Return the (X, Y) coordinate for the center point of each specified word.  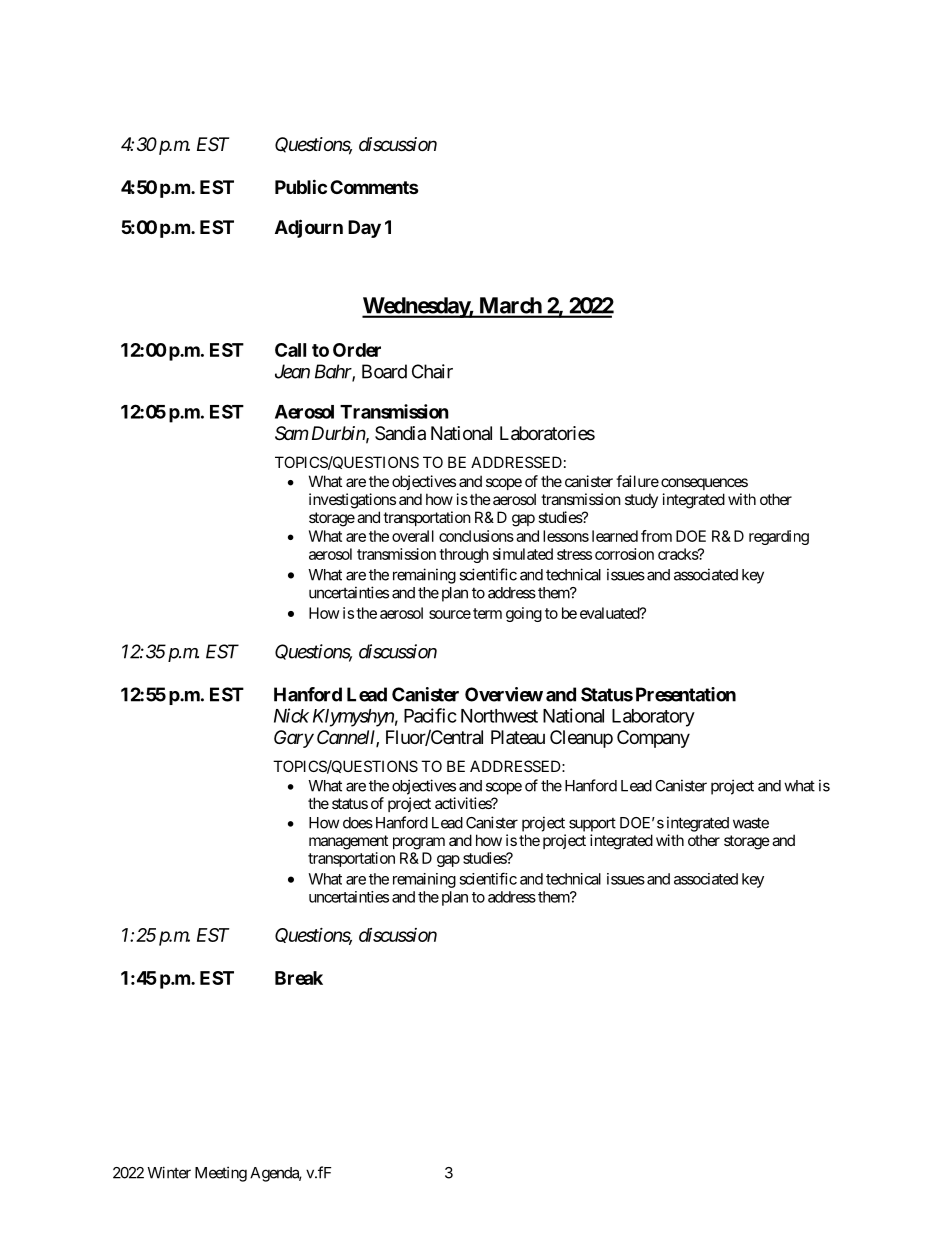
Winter (169, 1172)
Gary (294, 739)
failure (637, 481)
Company (653, 739)
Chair (432, 371)
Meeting (221, 1174)
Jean (292, 371)
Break (299, 978)
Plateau (518, 737)
